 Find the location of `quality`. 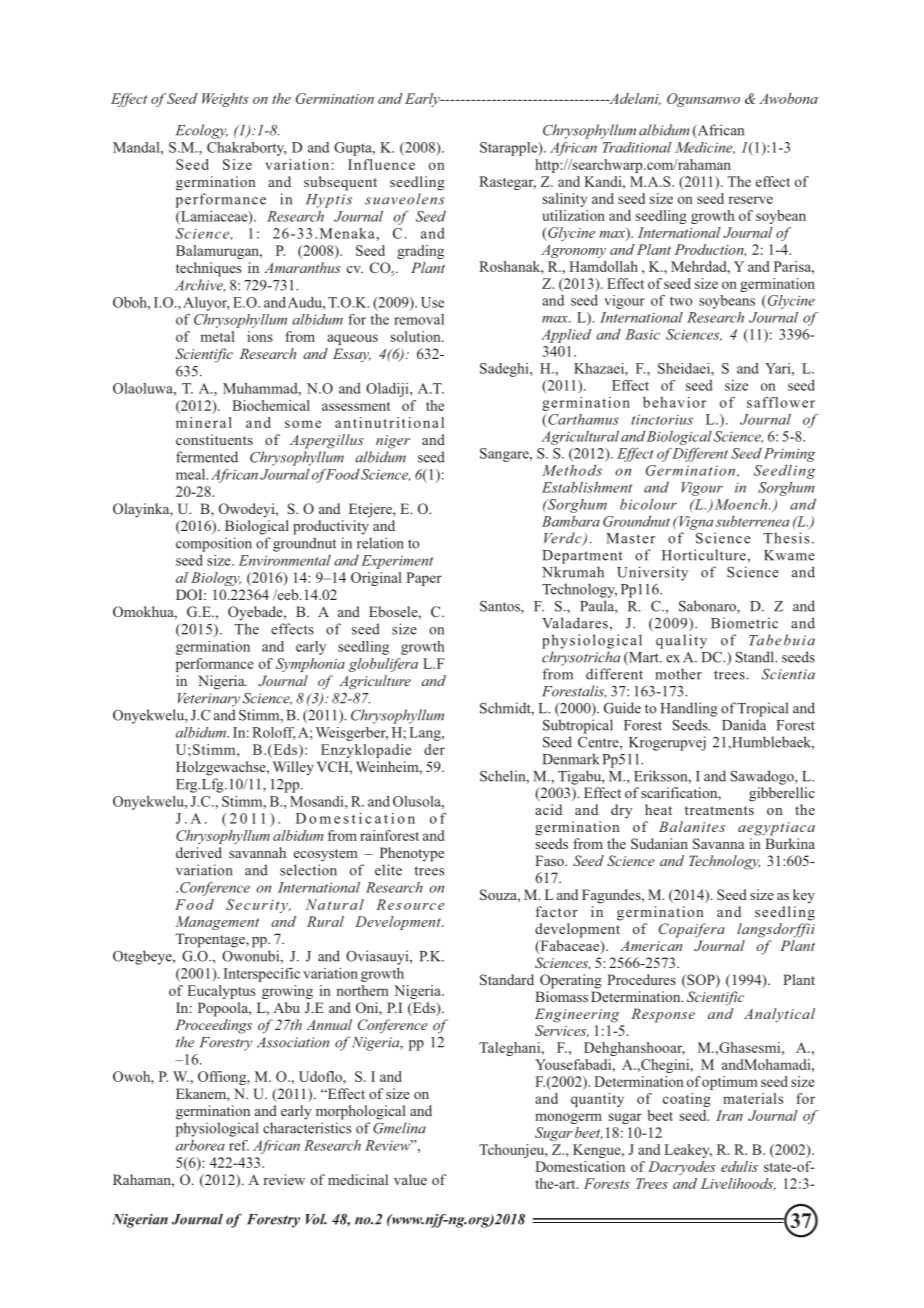

quality is located at coordinates (681, 641).
